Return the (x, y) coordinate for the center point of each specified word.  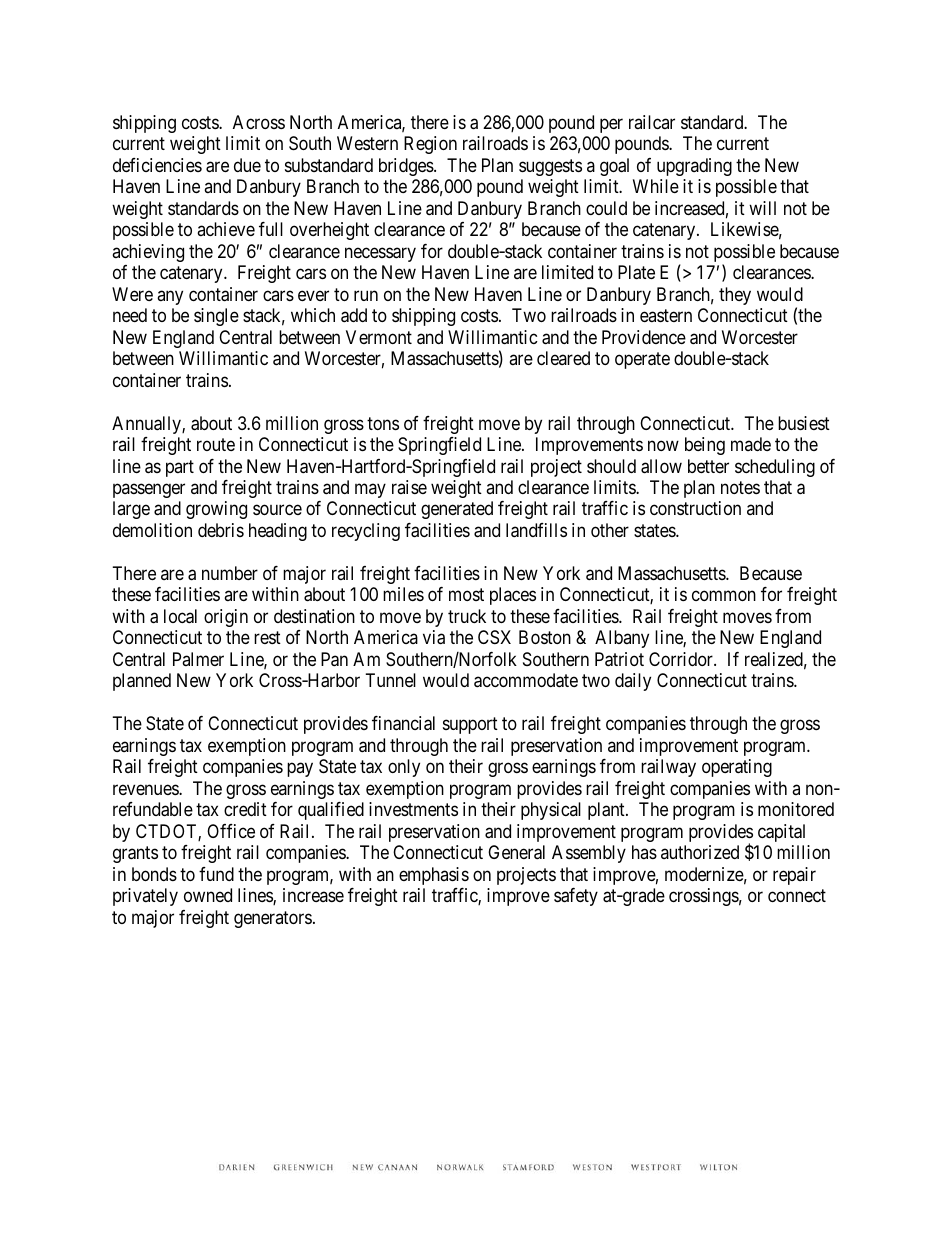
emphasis (434, 876)
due (247, 165)
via (434, 637)
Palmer (198, 659)
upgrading (694, 167)
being (705, 446)
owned (208, 895)
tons (383, 423)
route (216, 444)
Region (430, 145)
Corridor (682, 659)
